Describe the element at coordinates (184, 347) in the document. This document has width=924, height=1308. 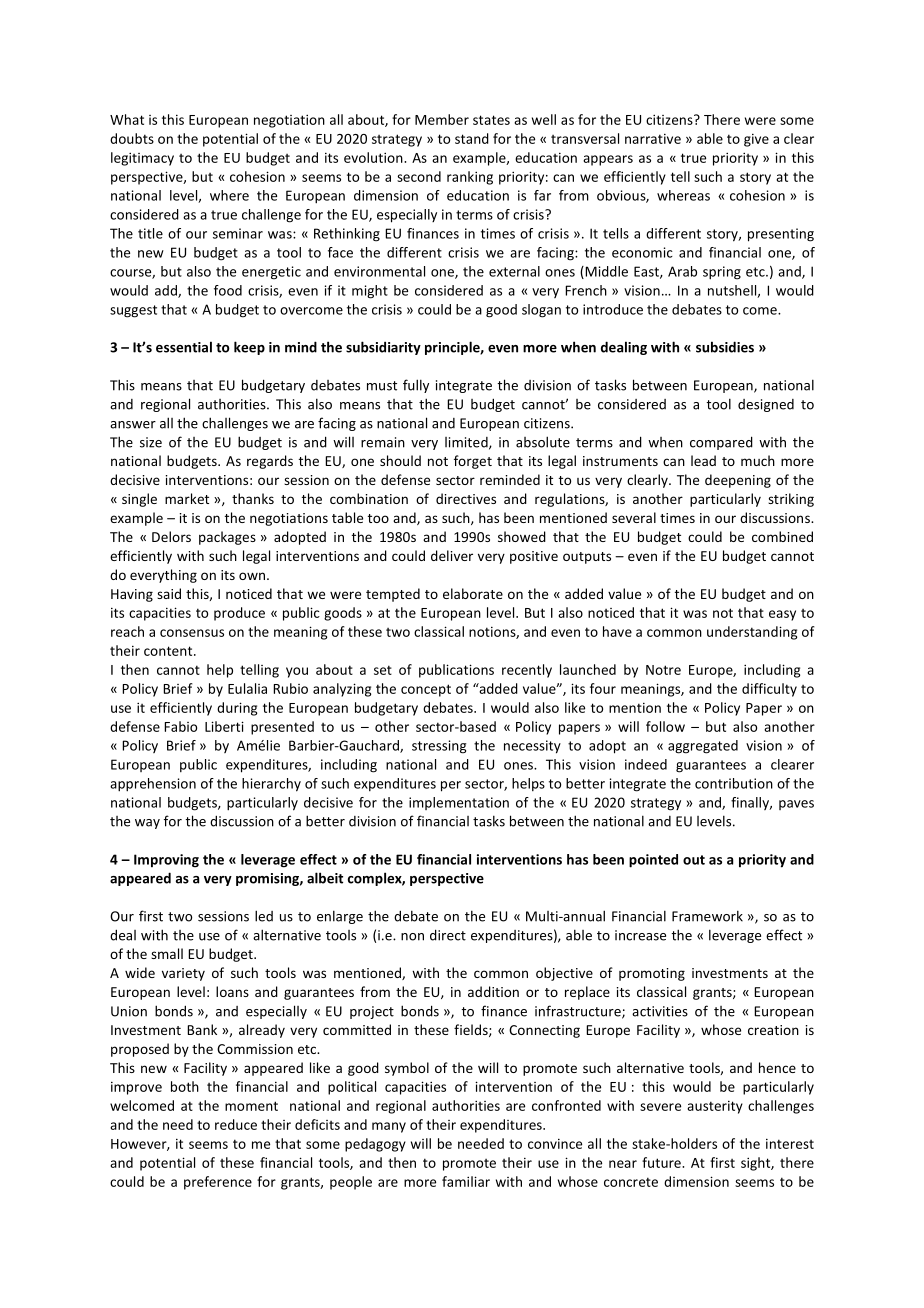
I see `essential` at that location.
